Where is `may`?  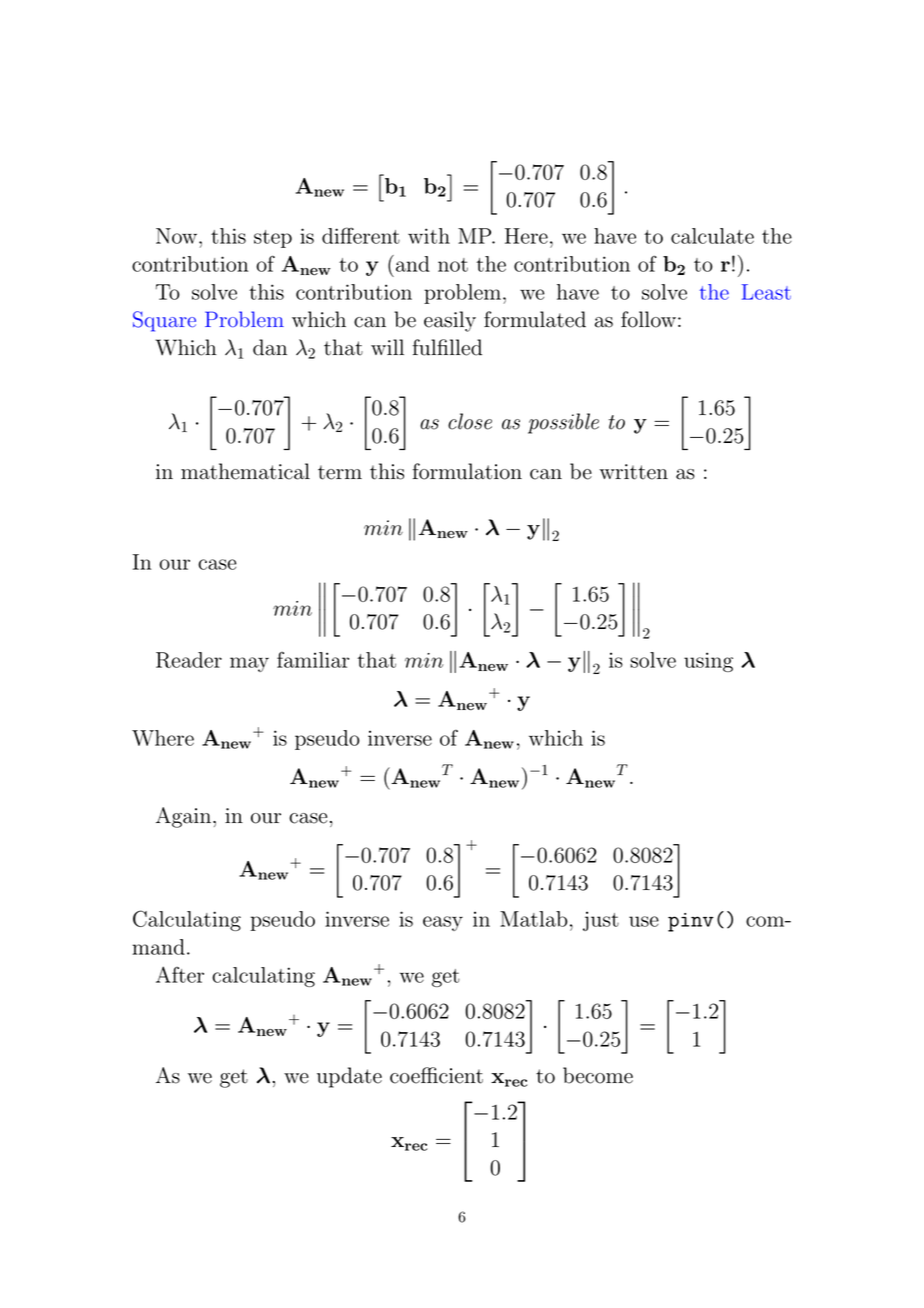
may is located at coordinates (249, 664).
